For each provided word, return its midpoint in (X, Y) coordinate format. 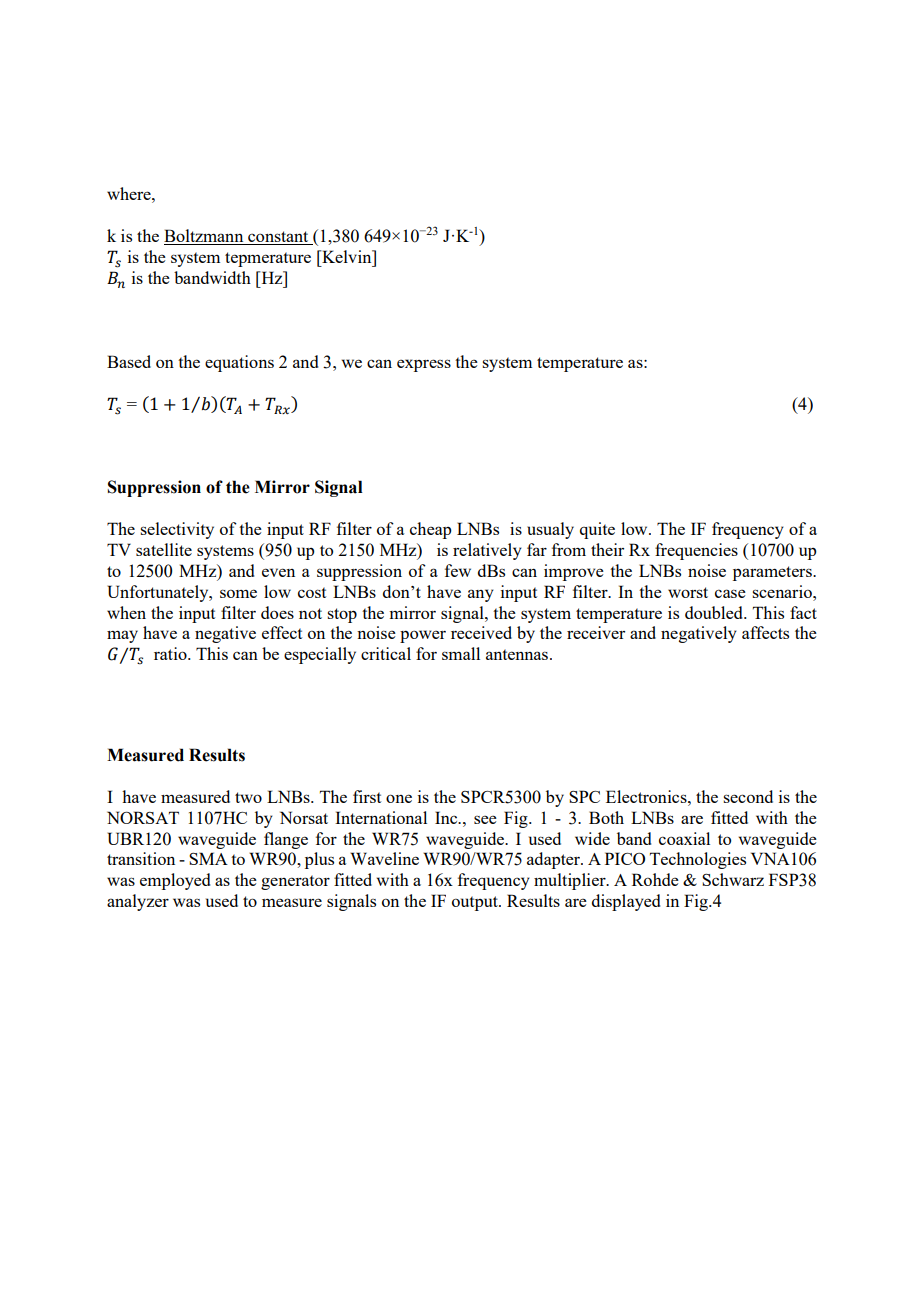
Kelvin (347, 256)
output (476, 903)
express (424, 365)
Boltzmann (205, 237)
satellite (164, 549)
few (458, 570)
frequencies (696, 551)
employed (175, 881)
